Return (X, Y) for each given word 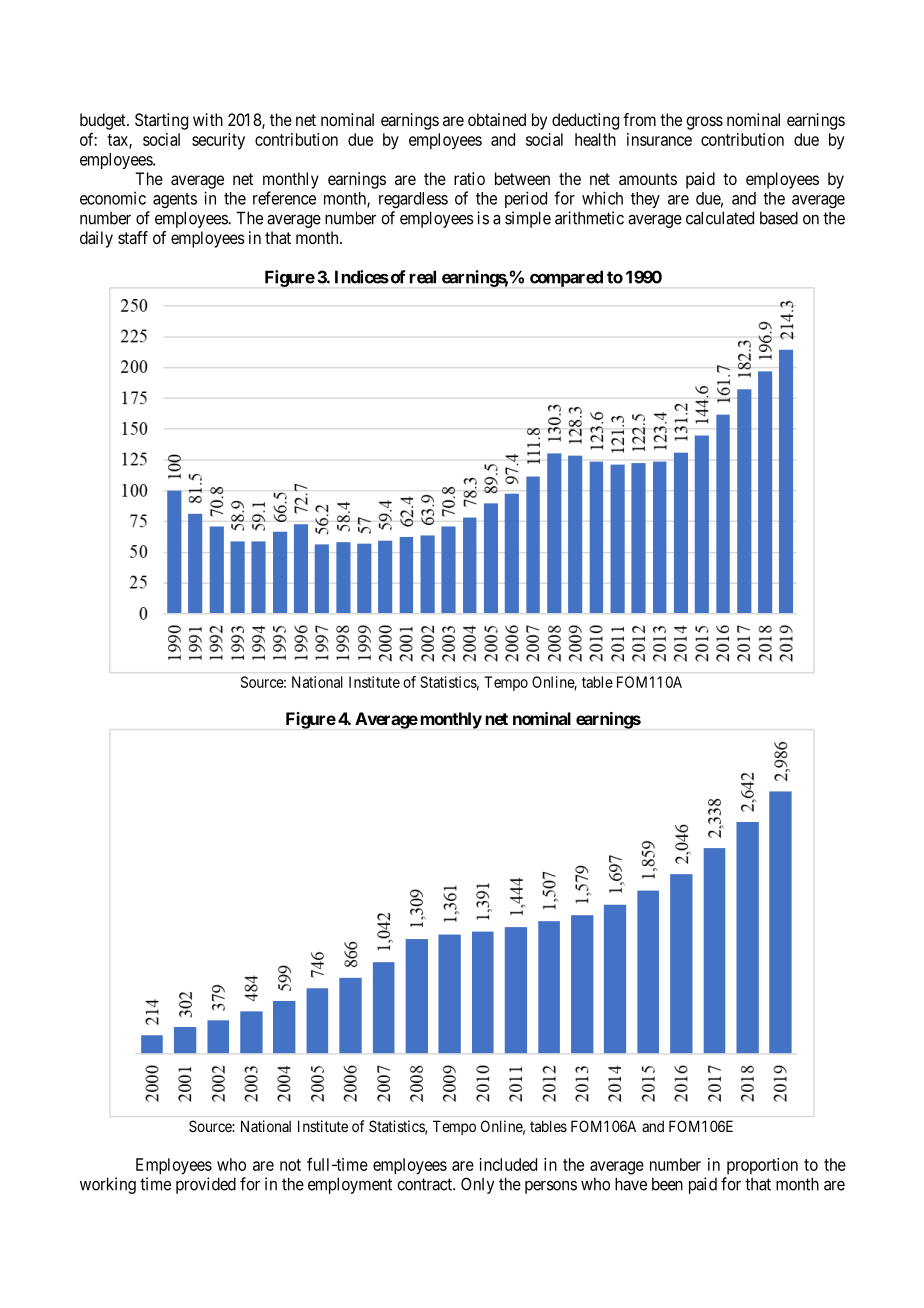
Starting (161, 121)
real (423, 277)
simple (528, 219)
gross (704, 123)
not (290, 1165)
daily (96, 239)
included (508, 1164)
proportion (762, 1166)
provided (206, 1185)
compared (566, 278)
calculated (720, 218)
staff (133, 237)
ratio (469, 178)
